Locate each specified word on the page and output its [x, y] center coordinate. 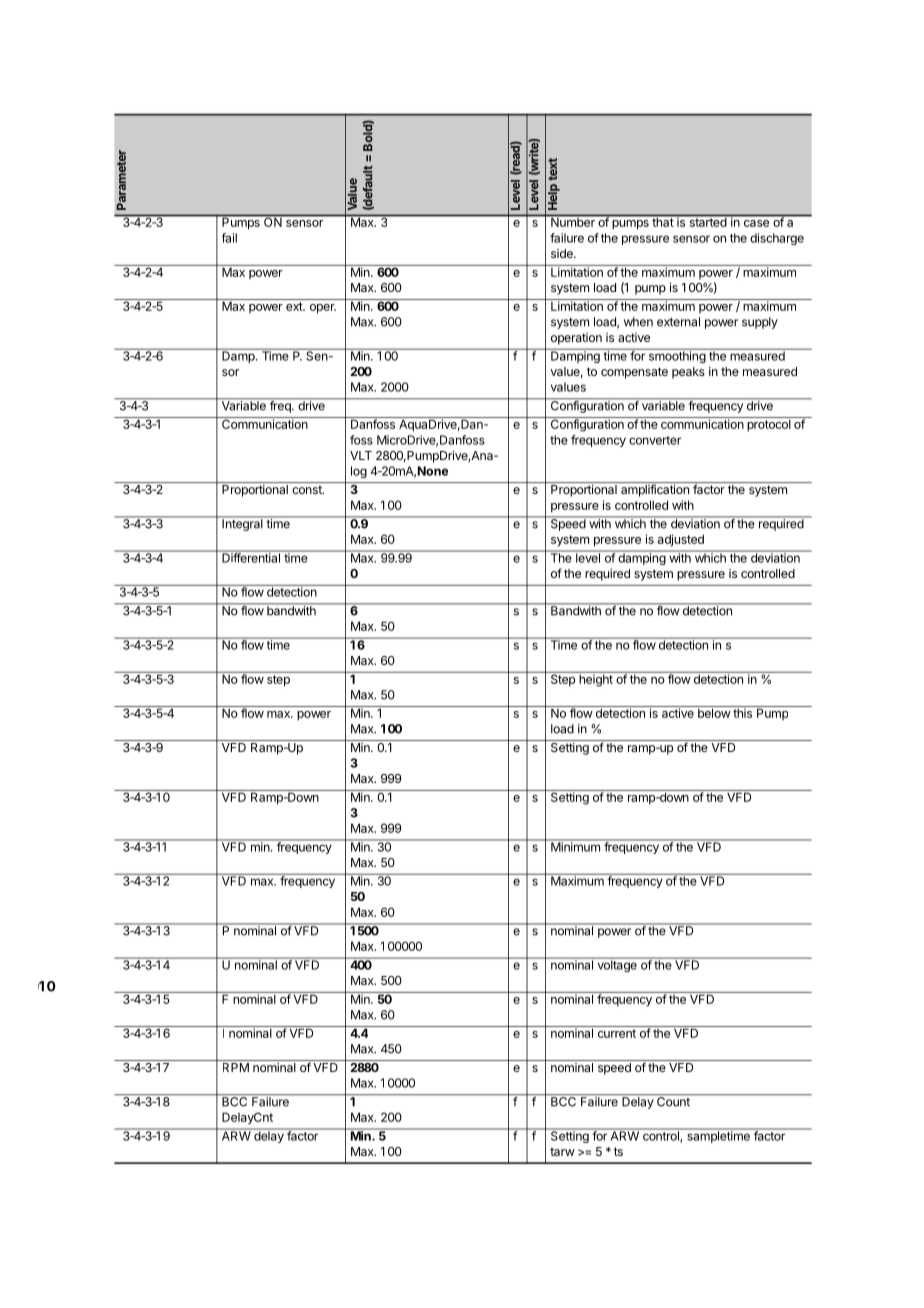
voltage [617, 965]
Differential [251, 557]
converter [655, 440]
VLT [361, 455]
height [596, 679]
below [714, 712]
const [308, 489]
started [707, 221]
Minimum [575, 846]
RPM [236, 1067]
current [617, 1033]
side [563, 253]
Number [573, 221]
